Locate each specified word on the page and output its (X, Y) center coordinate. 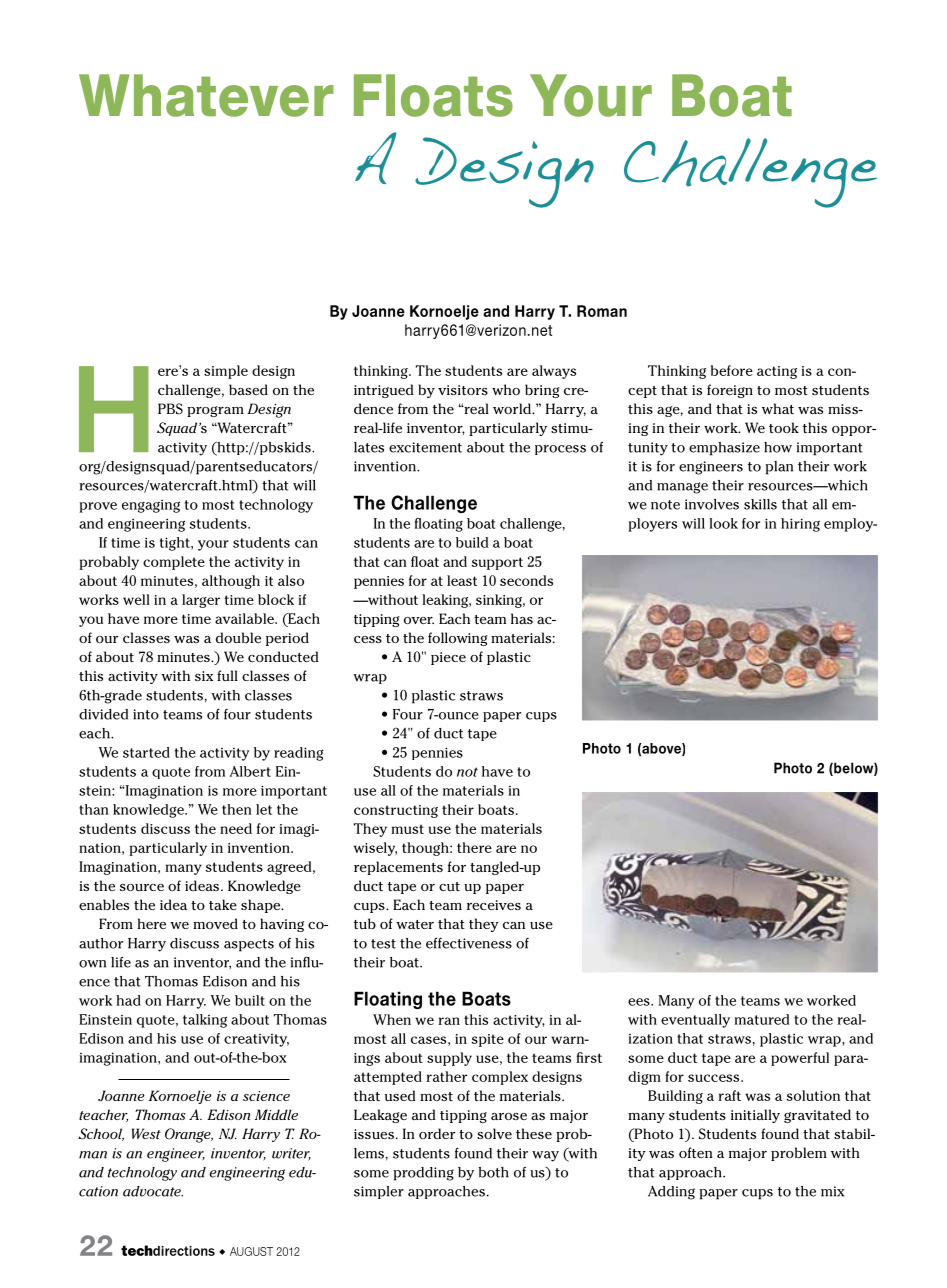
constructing (396, 811)
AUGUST (251, 1251)
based (248, 389)
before (731, 370)
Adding (671, 1193)
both (493, 1172)
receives (494, 905)
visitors (463, 390)
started (146, 752)
